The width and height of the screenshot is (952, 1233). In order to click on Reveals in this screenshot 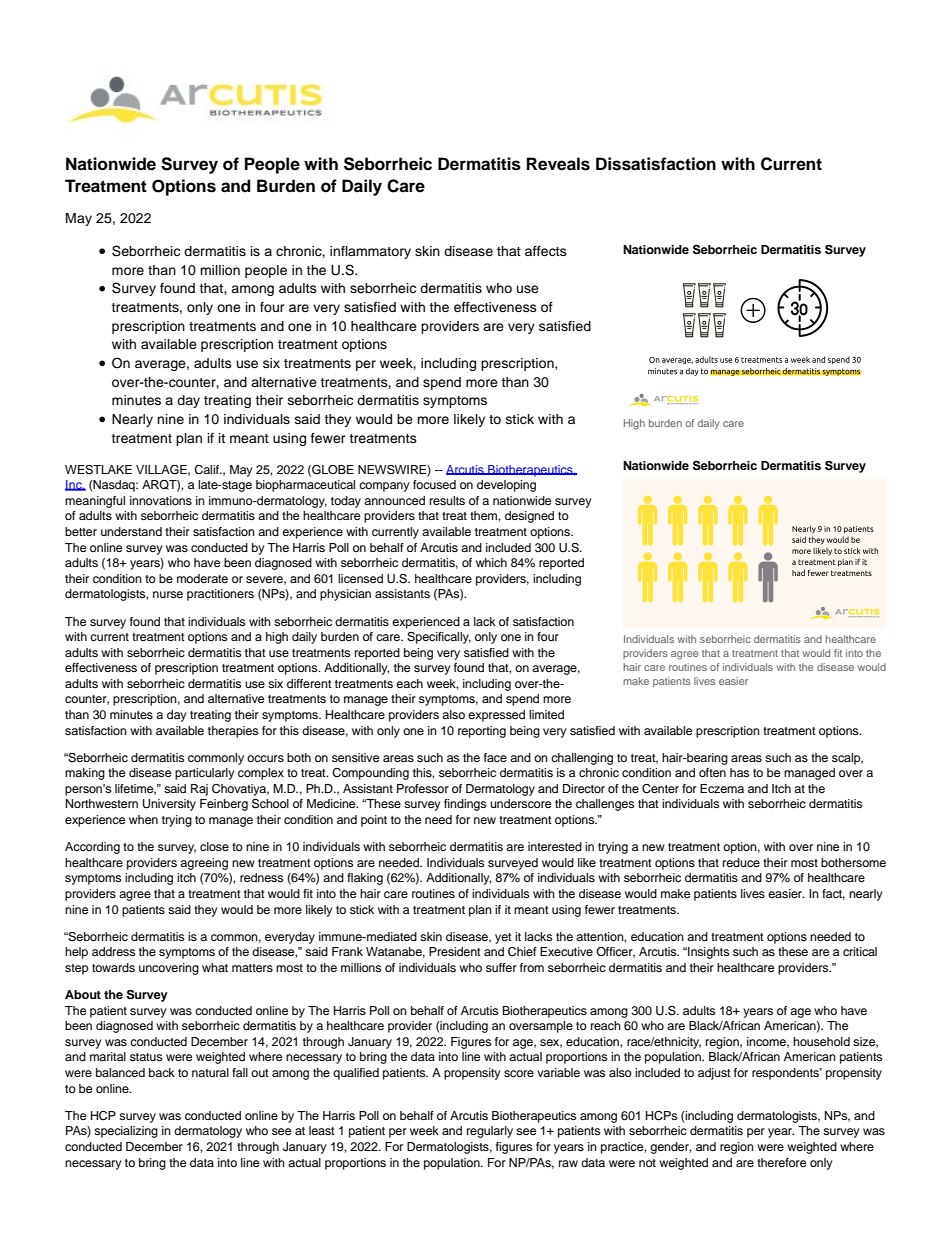, I will do `click(558, 164)`.
